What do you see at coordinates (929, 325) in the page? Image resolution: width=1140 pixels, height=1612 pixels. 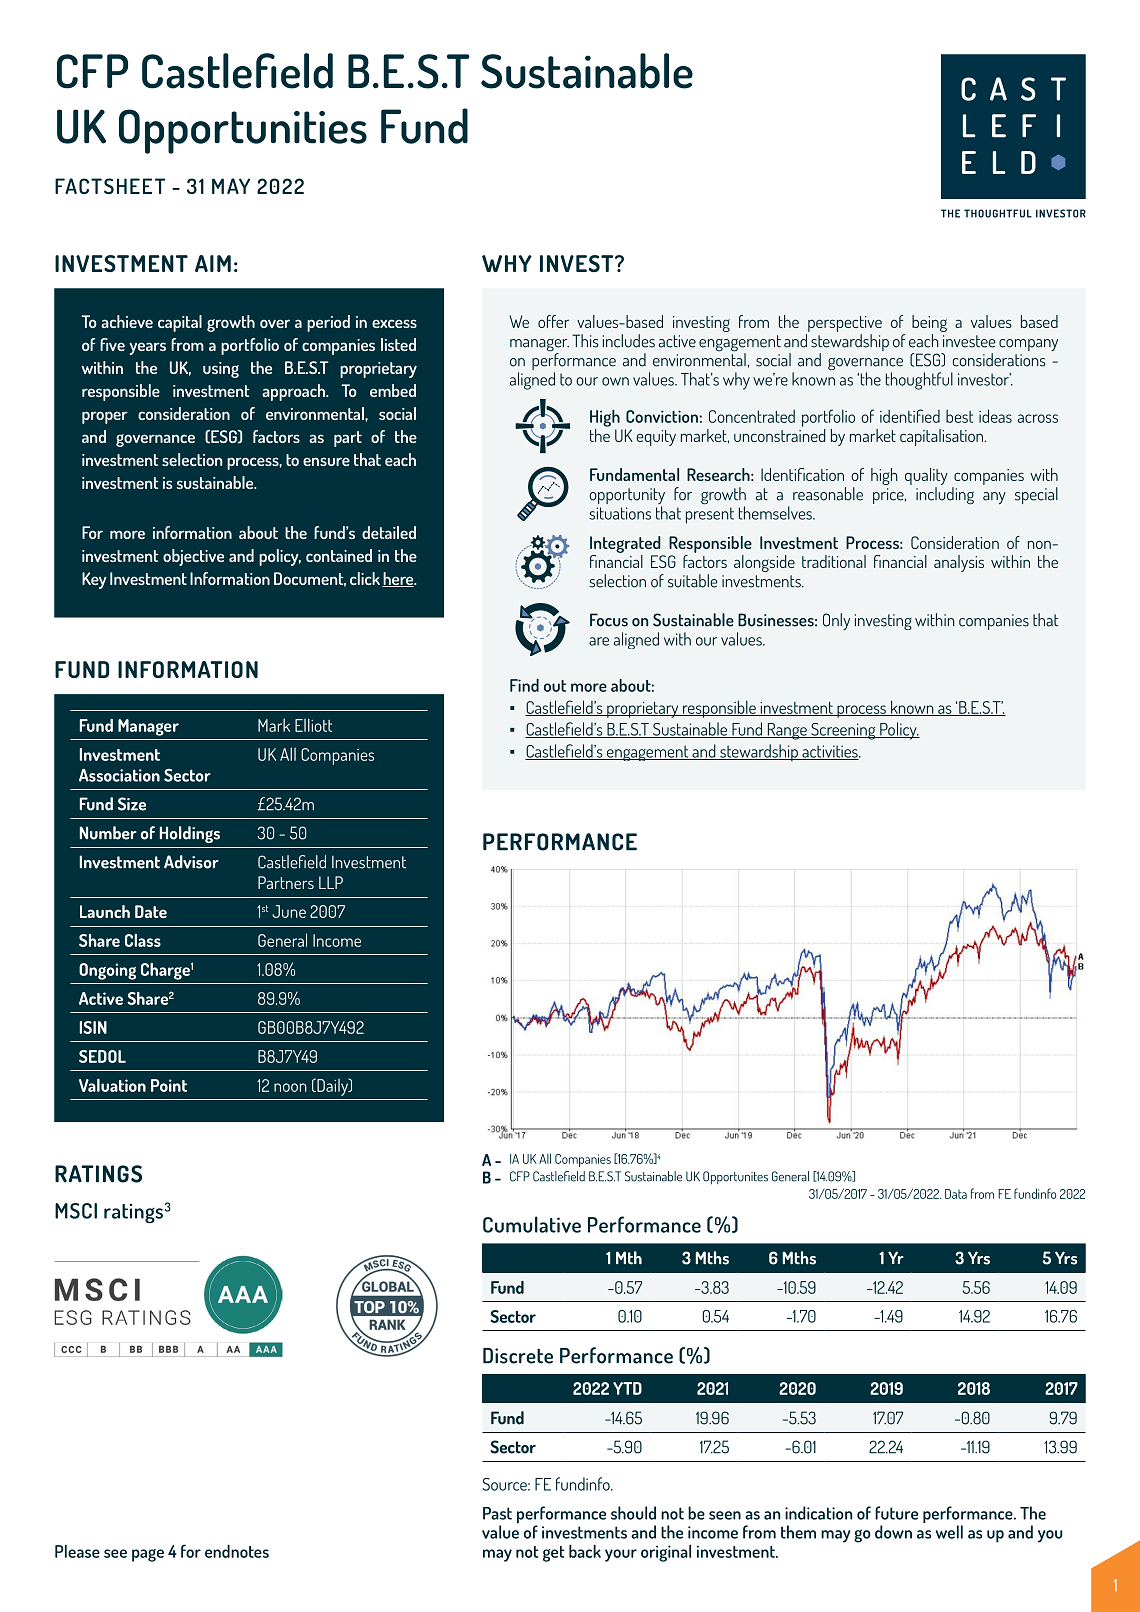 I see `being` at bounding box center [929, 325].
